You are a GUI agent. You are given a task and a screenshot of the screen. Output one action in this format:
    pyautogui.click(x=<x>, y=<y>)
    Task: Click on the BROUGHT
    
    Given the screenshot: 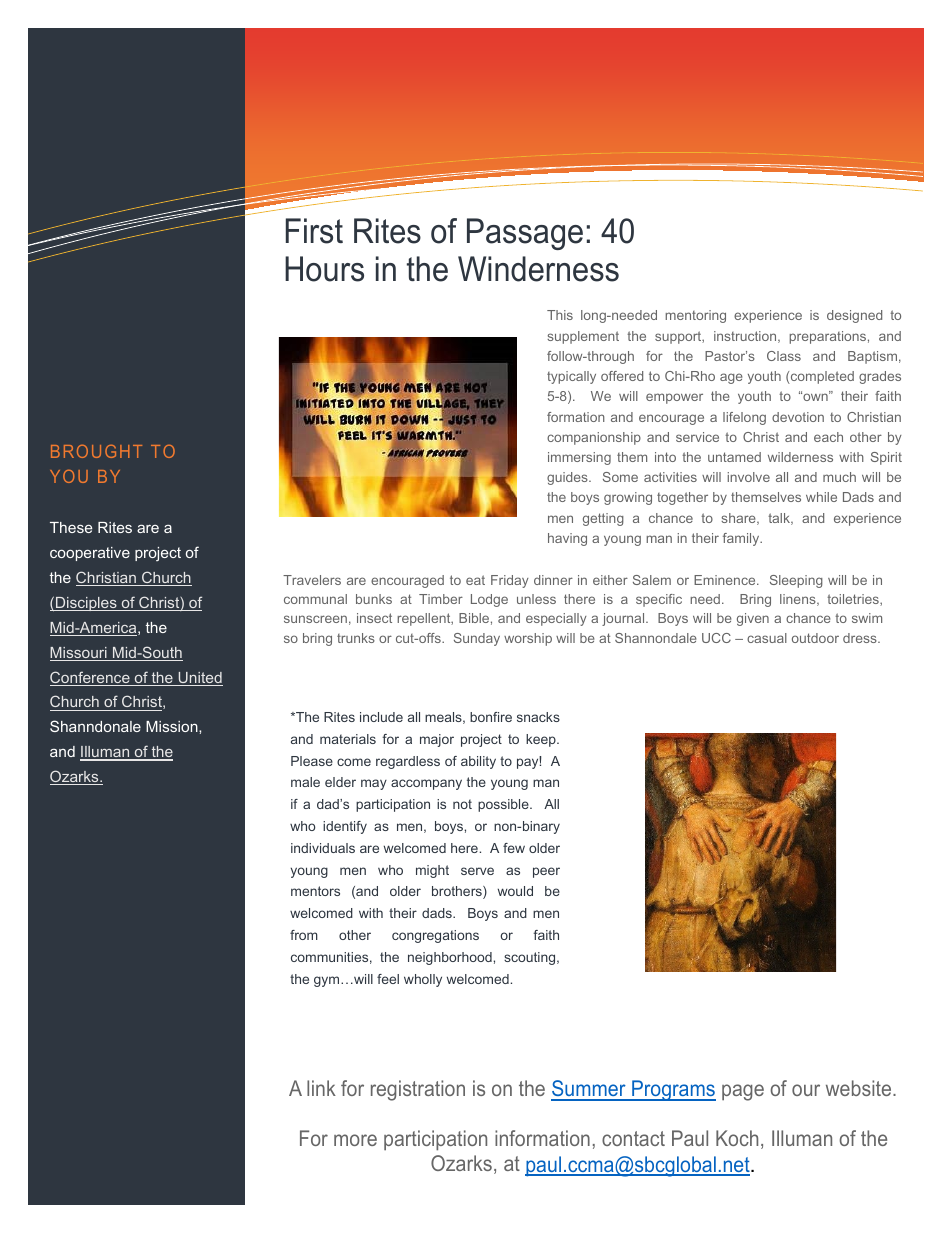 What is the action you would take?
    pyautogui.click(x=96, y=451)
